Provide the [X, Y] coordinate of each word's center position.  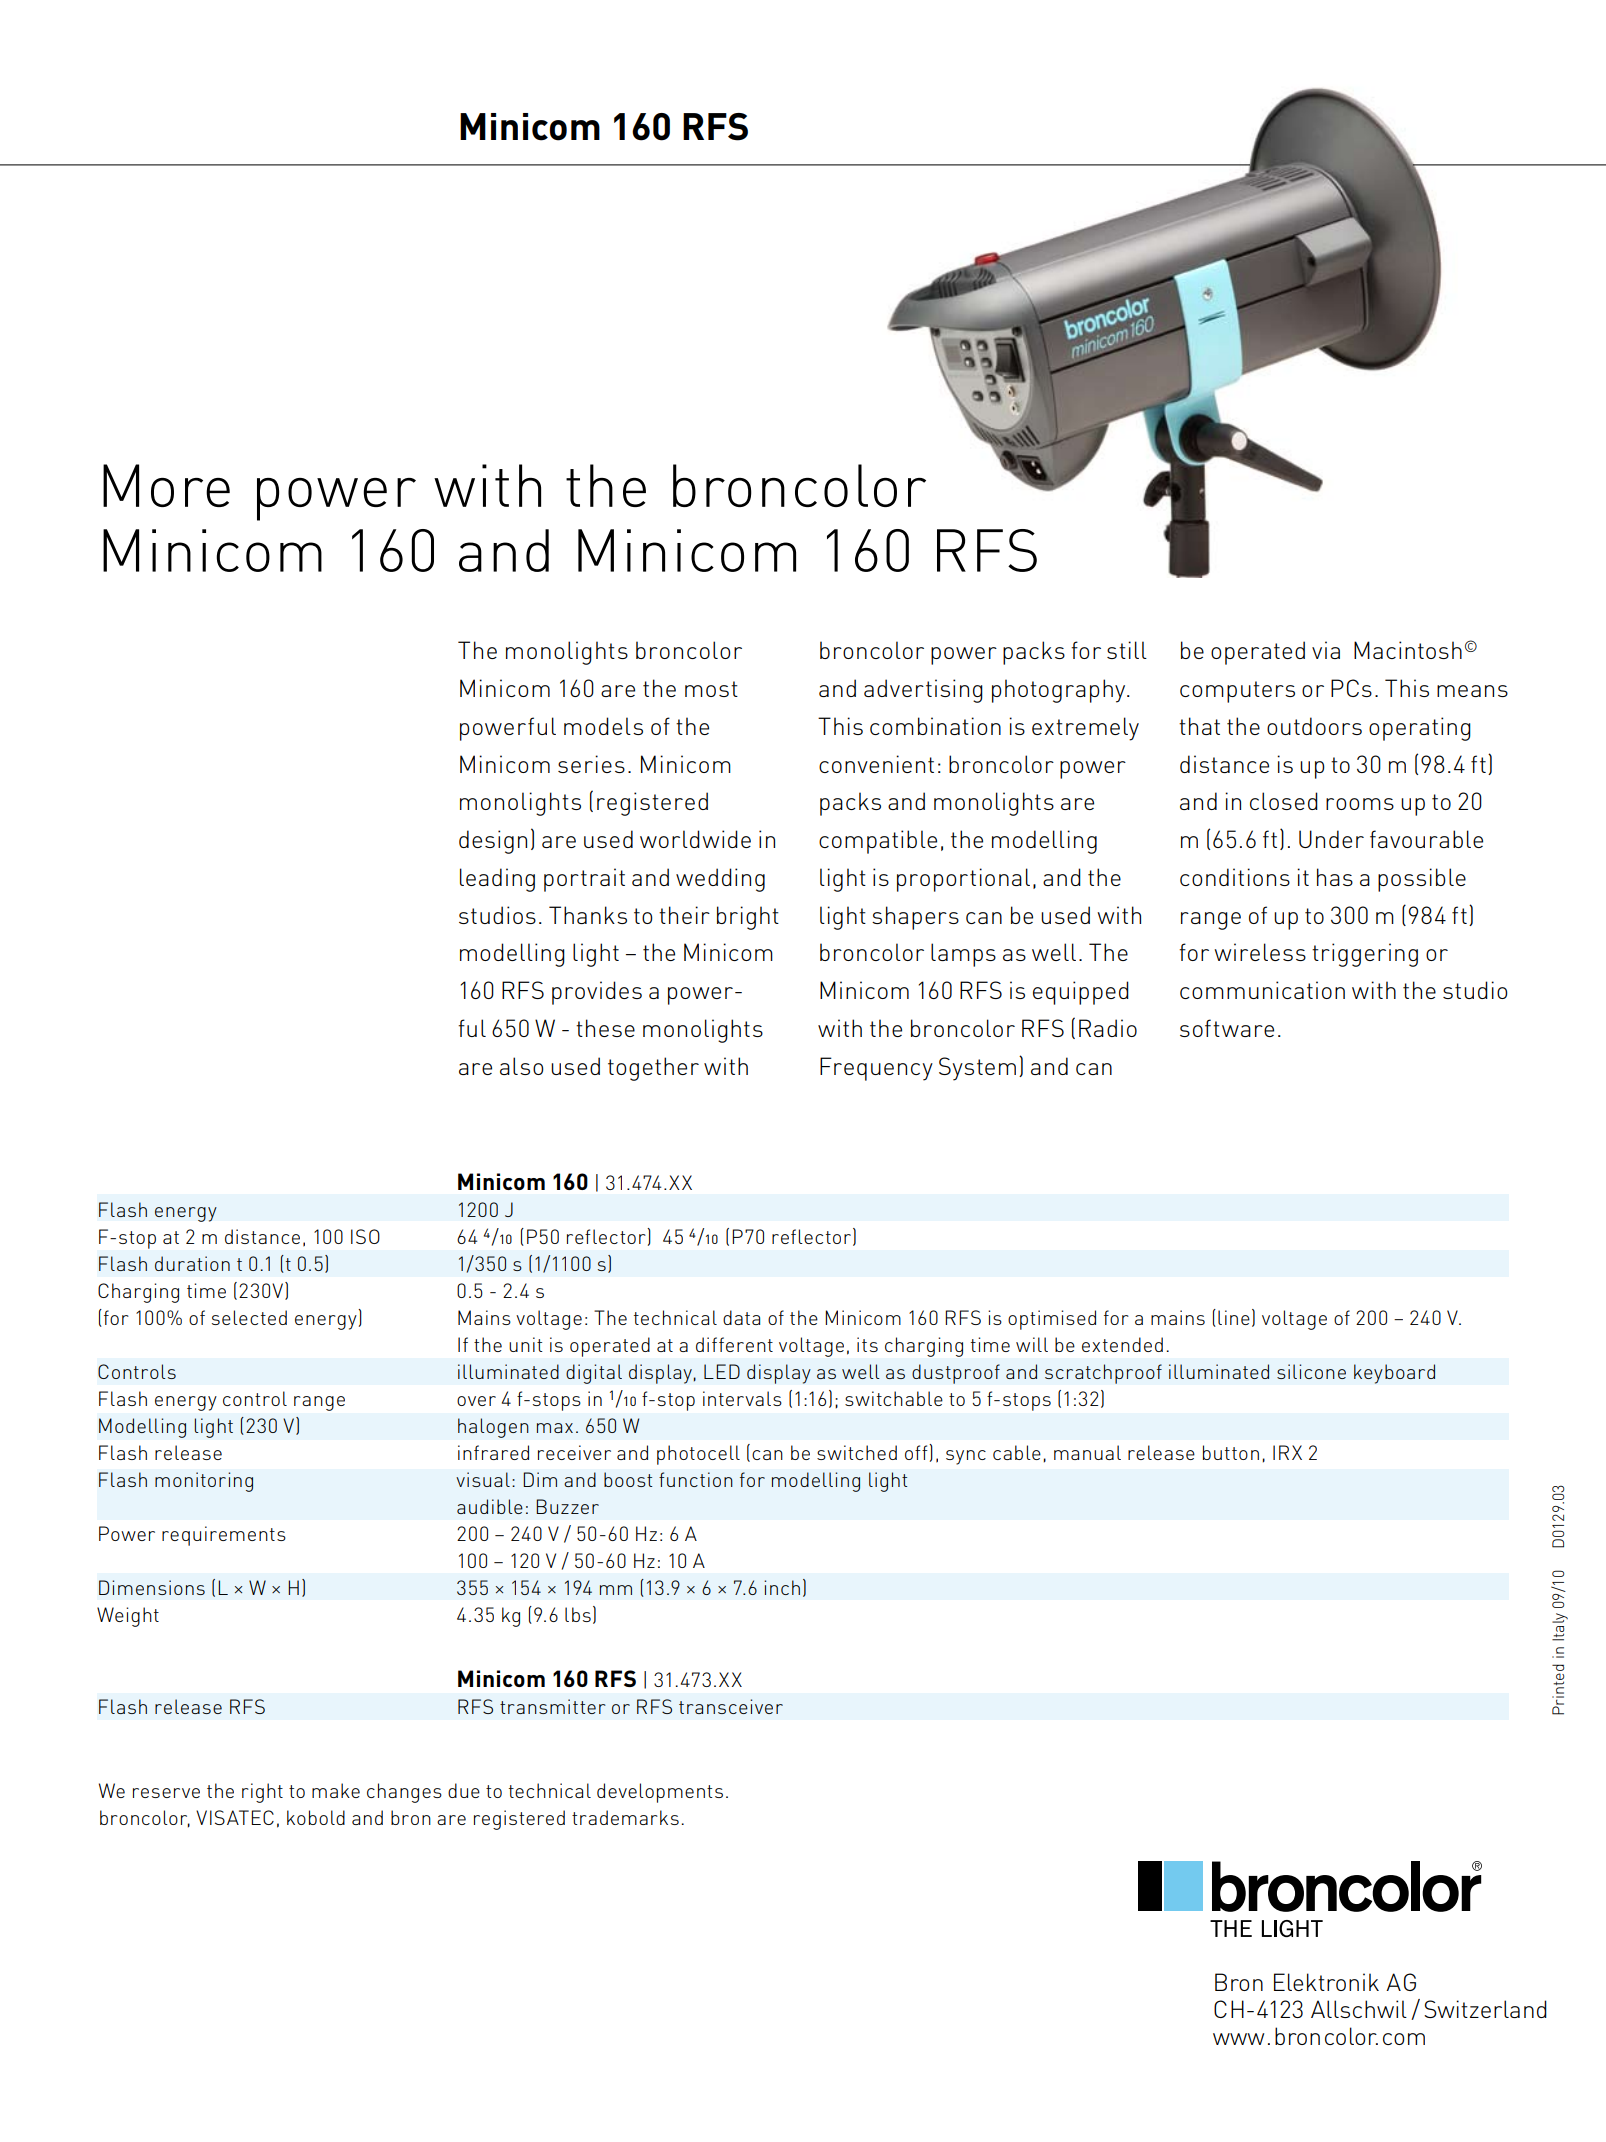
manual [1087, 1452]
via [1326, 650]
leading [497, 880]
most [711, 689]
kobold [316, 1817]
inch [782, 1587]
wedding [720, 880]
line [1234, 1317]
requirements [224, 1536]
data [741, 1317]
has [1335, 877]
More [166, 485]
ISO [365, 1236]
